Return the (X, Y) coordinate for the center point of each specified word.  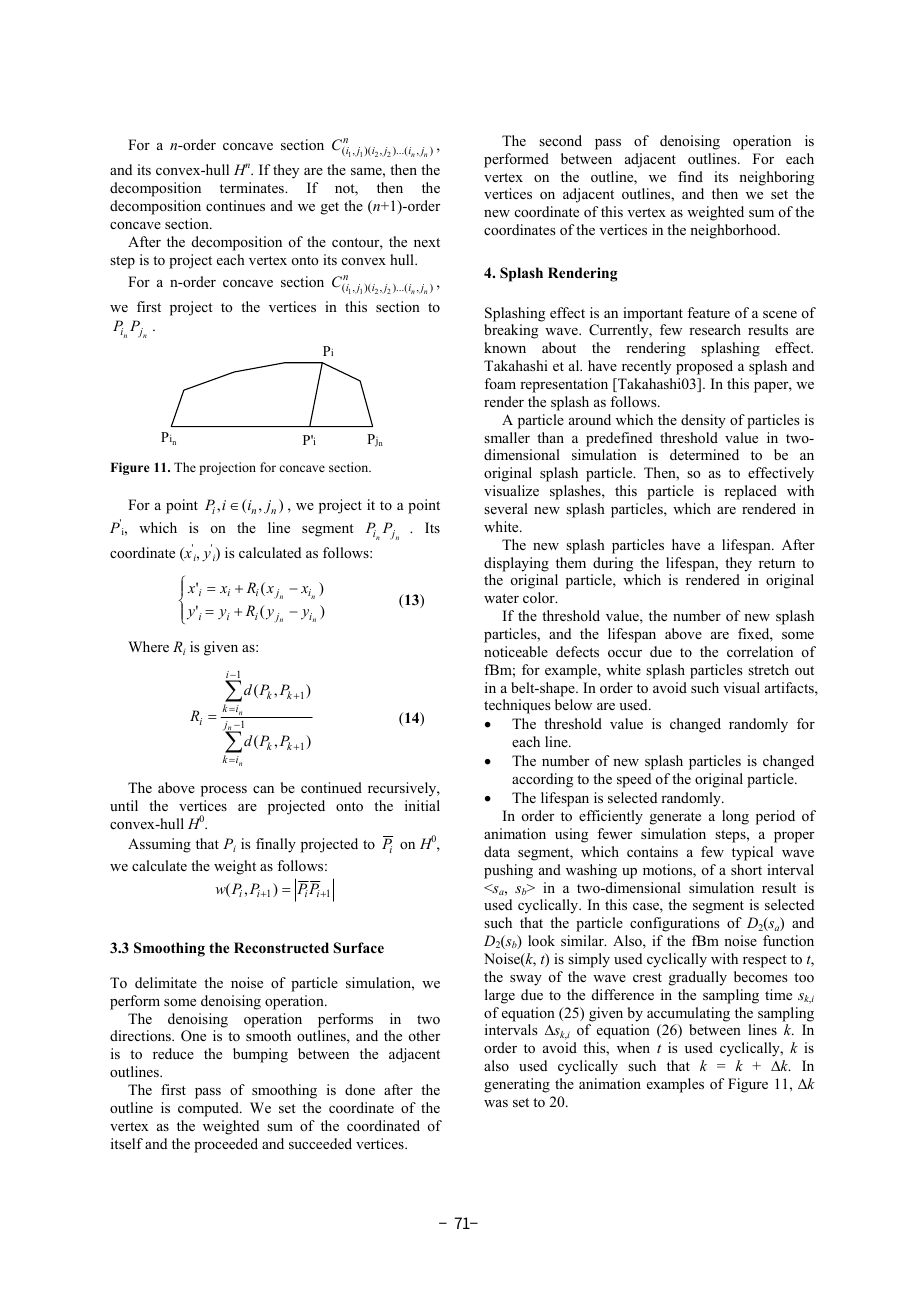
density (703, 421)
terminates (253, 187)
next (427, 242)
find (690, 176)
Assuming (159, 845)
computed (209, 1109)
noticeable (516, 651)
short (746, 869)
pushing (508, 871)
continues (235, 205)
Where (148, 646)
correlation (760, 651)
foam (500, 383)
